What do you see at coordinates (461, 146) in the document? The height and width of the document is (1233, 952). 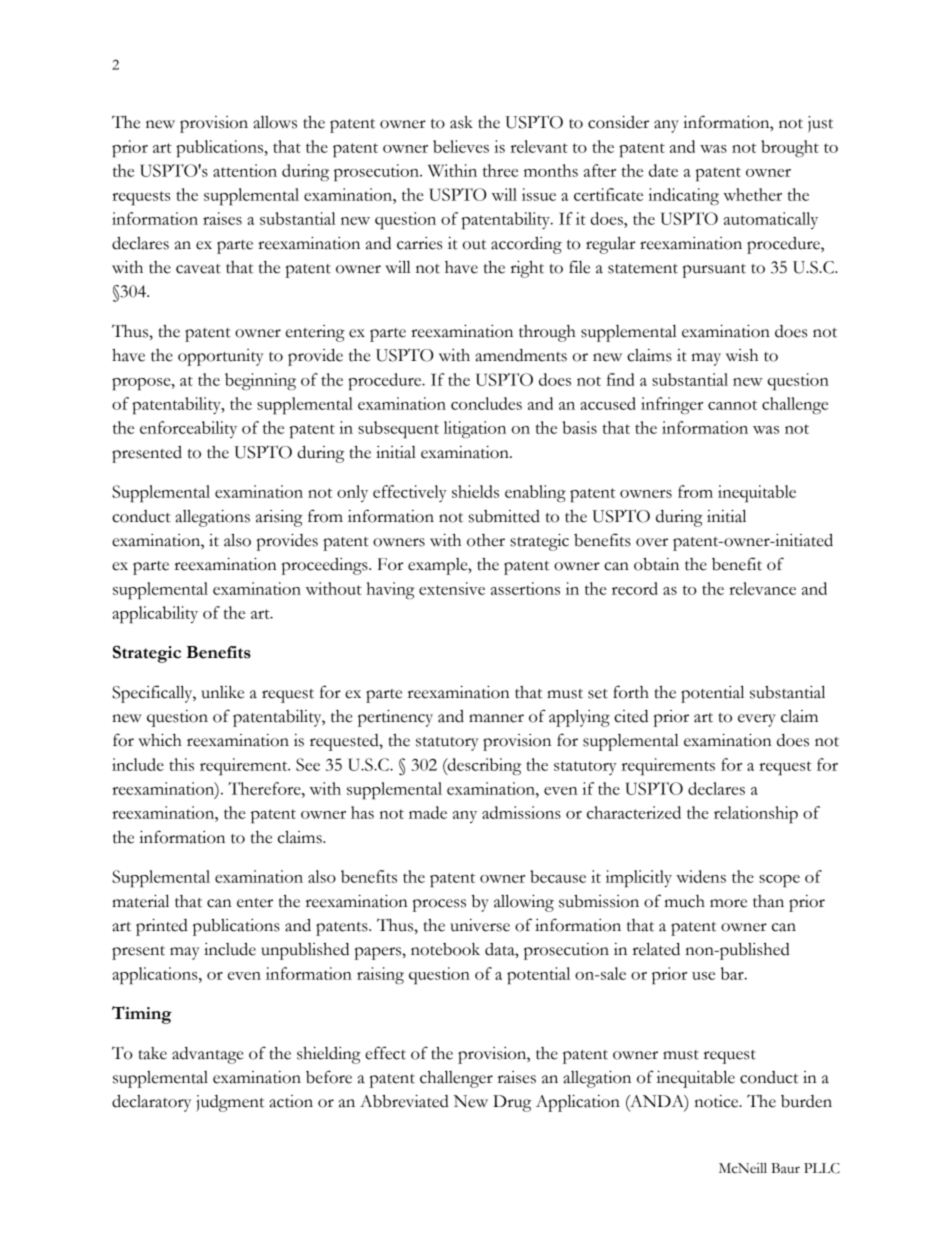 I see `believes` at bounding box center [461, 146].
